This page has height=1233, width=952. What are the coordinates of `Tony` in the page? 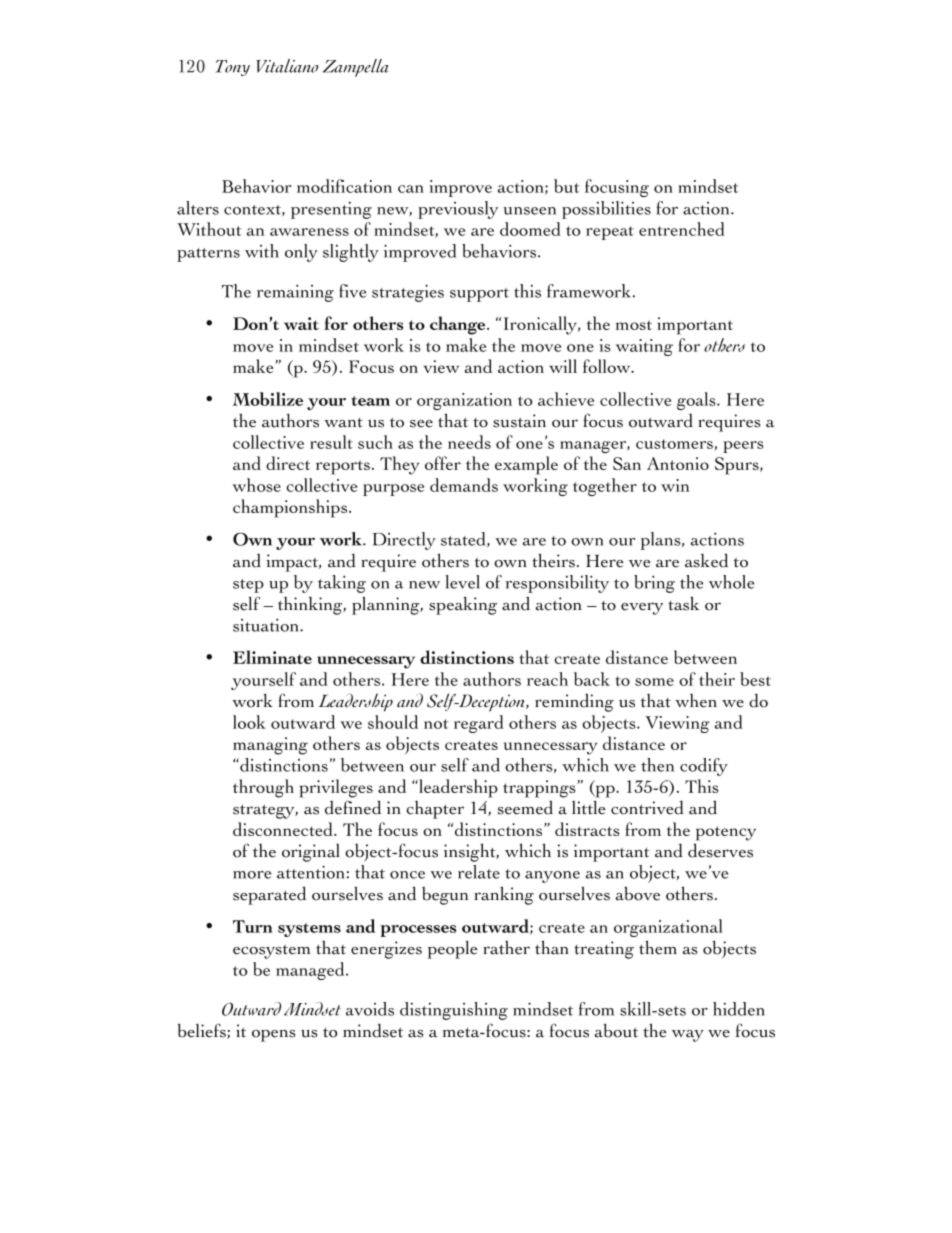 It's located at (232, 68).
